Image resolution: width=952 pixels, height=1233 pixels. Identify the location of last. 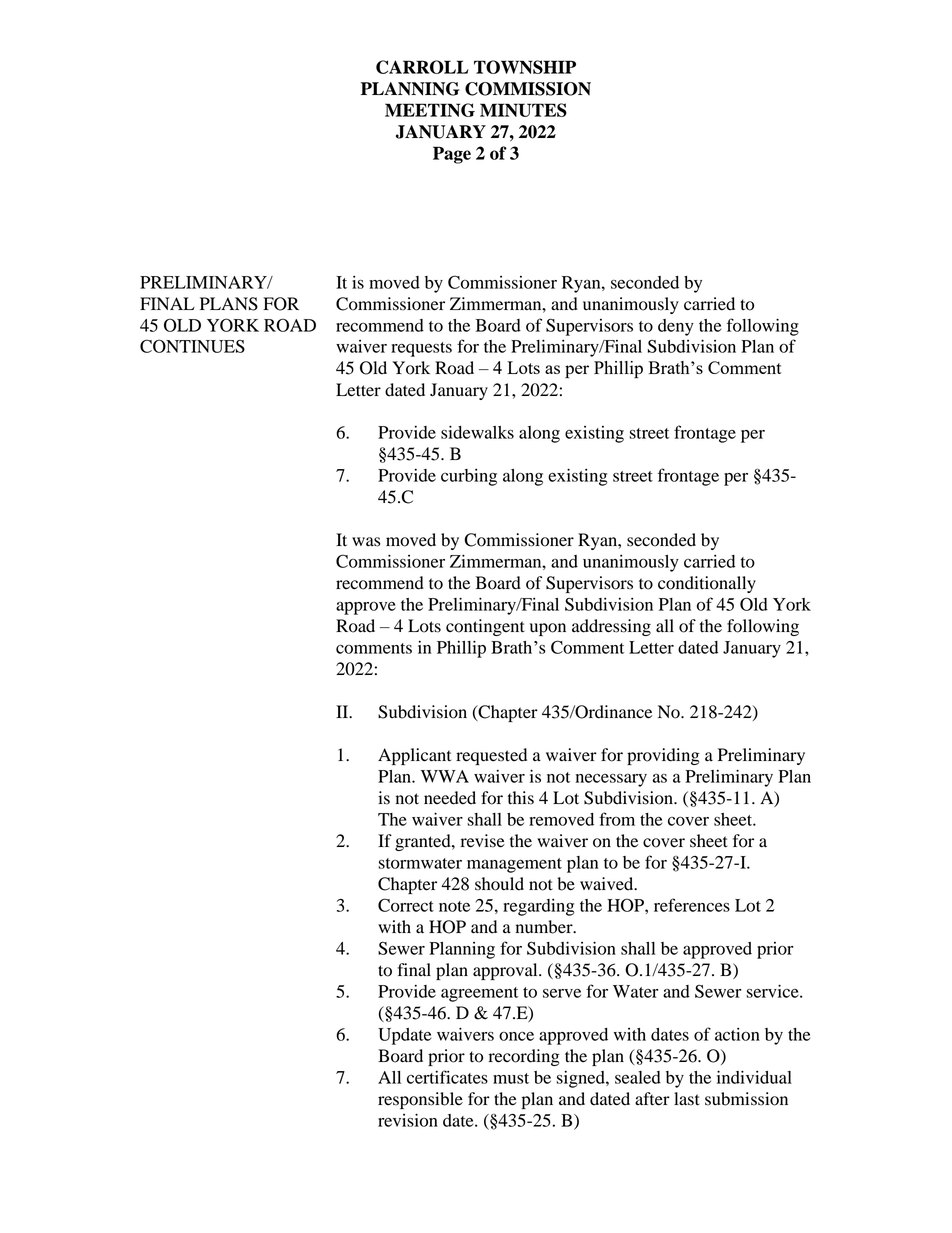
(687, 1099).
